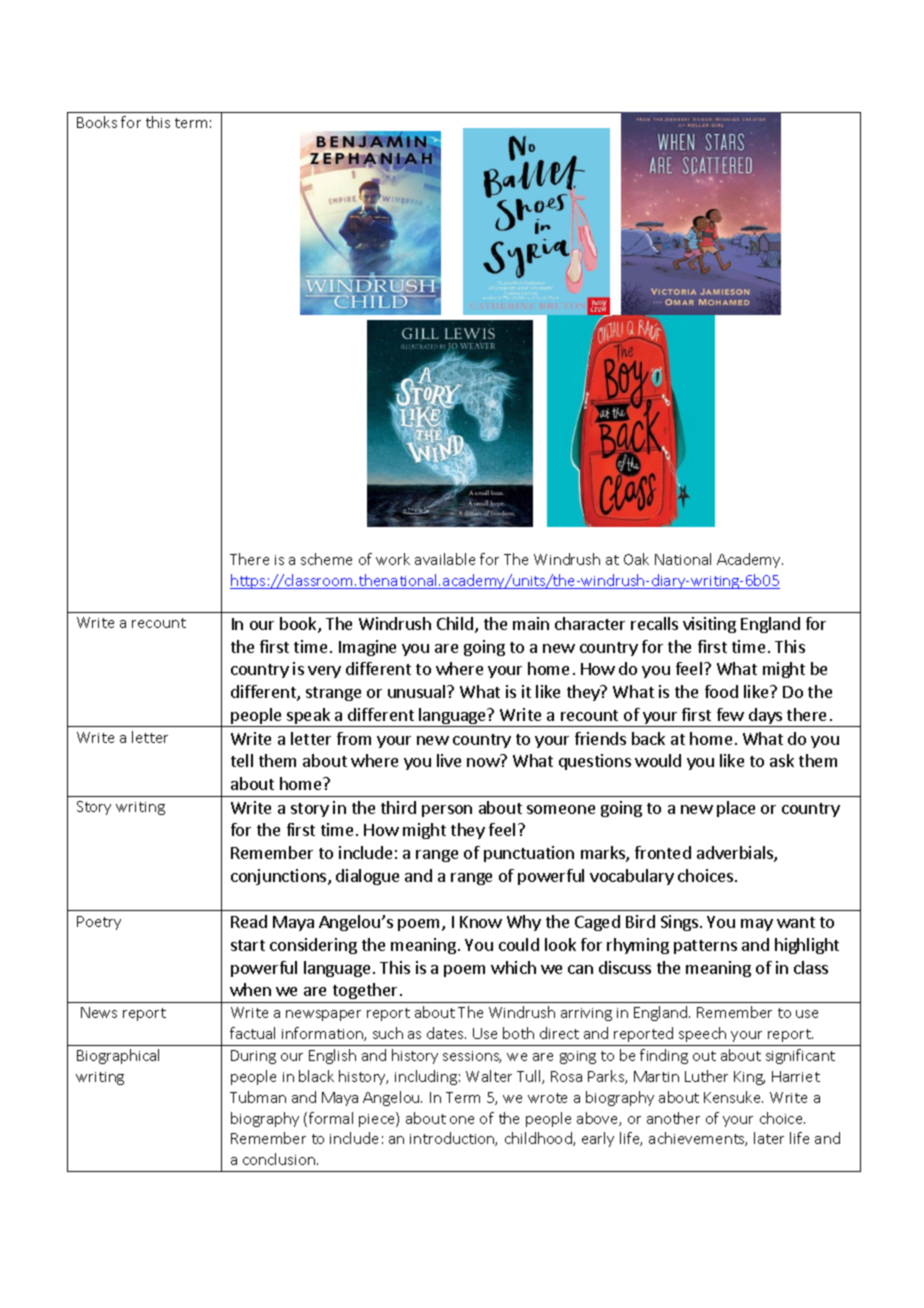 The height and width of the page is (1308, 924). What do you see at coordinates (529, 854) in the page?
I see `punctuation` at bounding box center [529, 854].
